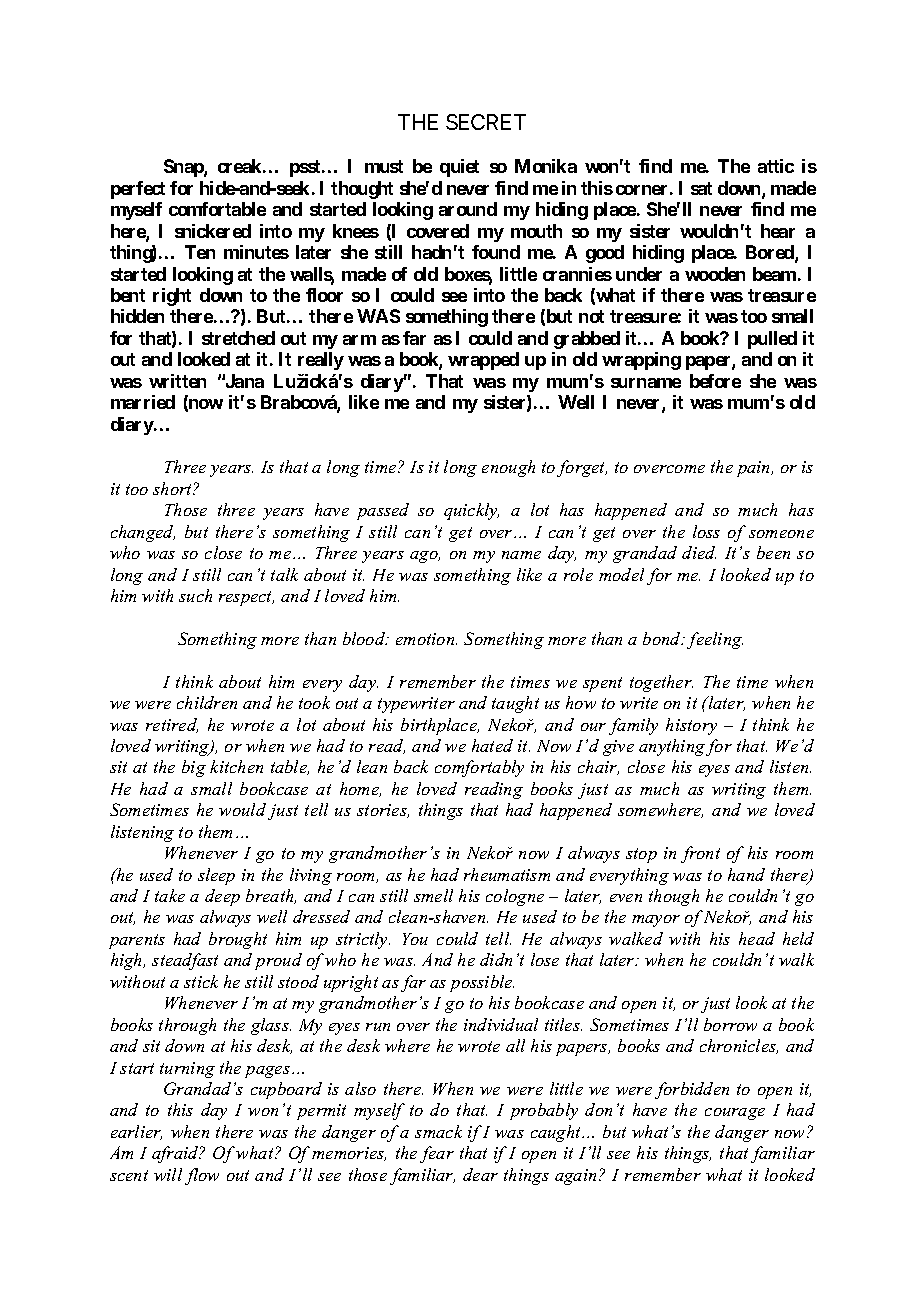 This screenshot has width=924, height=1308. Describe the element at coordinates (437, 1154) in the screenshot. I see `fear` at that location.
